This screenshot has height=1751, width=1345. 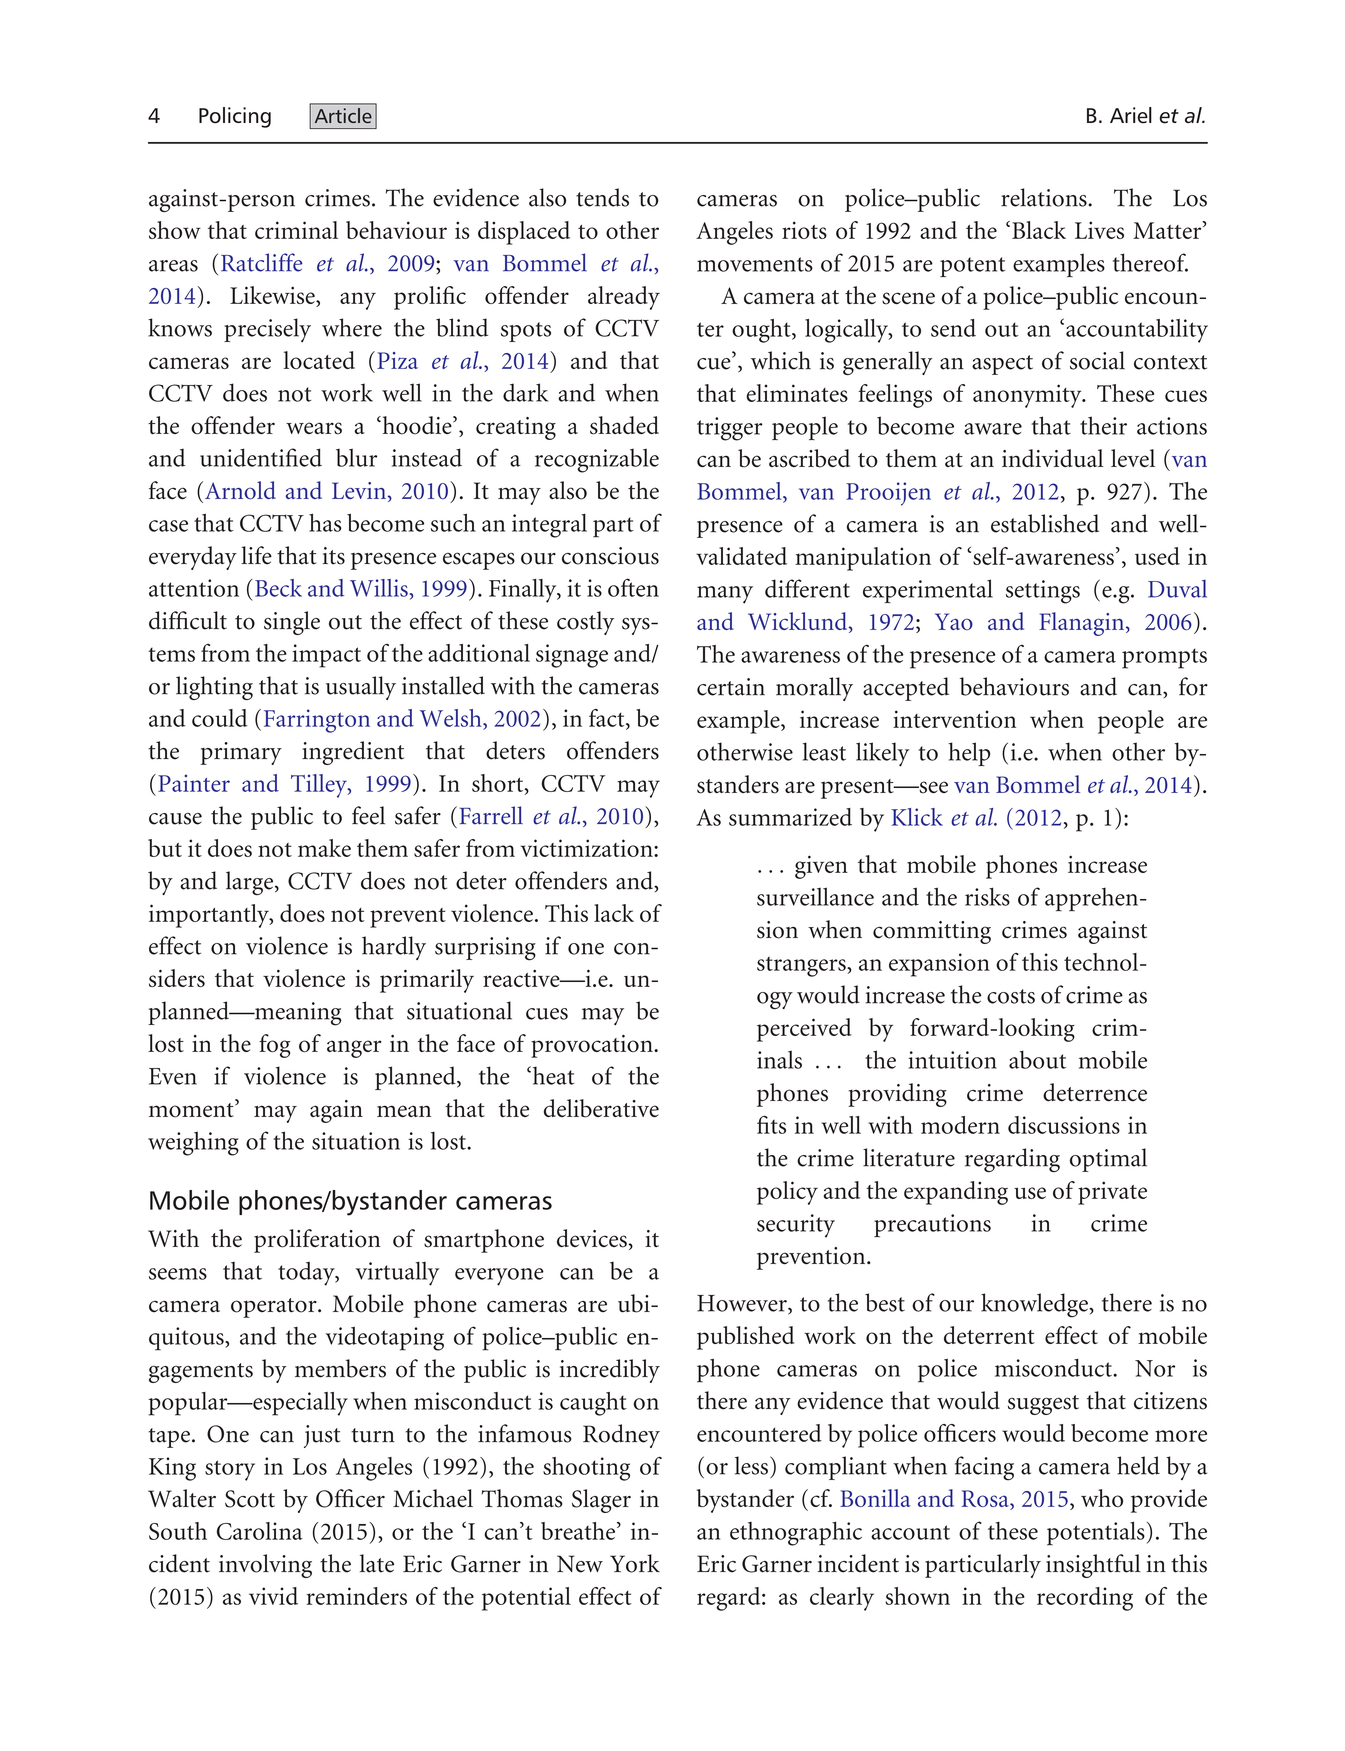 I want to click on costs, so click(x=1011, y=996).
